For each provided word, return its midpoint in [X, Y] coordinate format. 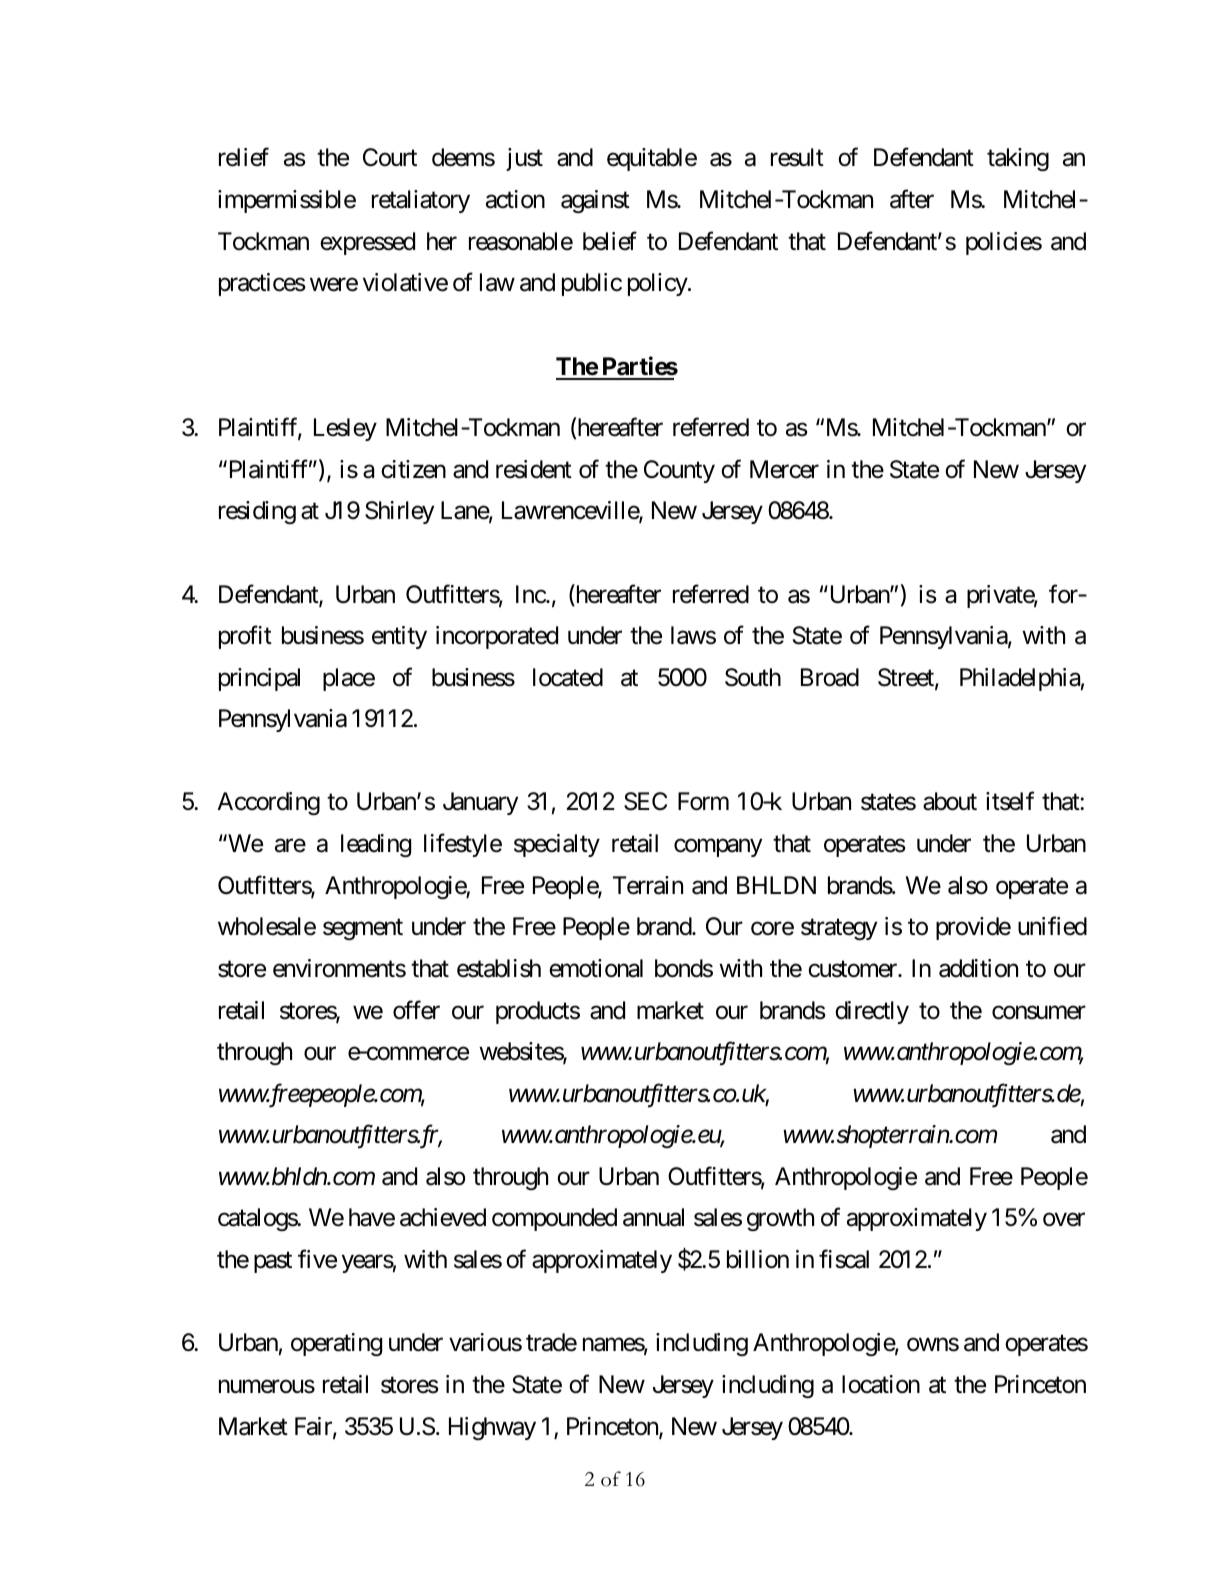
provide [973, 928]
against [595, 201]
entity [399, 637]
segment [363, 929]
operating [336, 1344]
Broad [830, 677]
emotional [596, 968]
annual [653, 1217]
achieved [443, 1217]
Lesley [345, 429]
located [568, 677]
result [797, 157]
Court [390, 157]
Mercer [784, 469]
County [679, 471]
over [1064, 1220]
